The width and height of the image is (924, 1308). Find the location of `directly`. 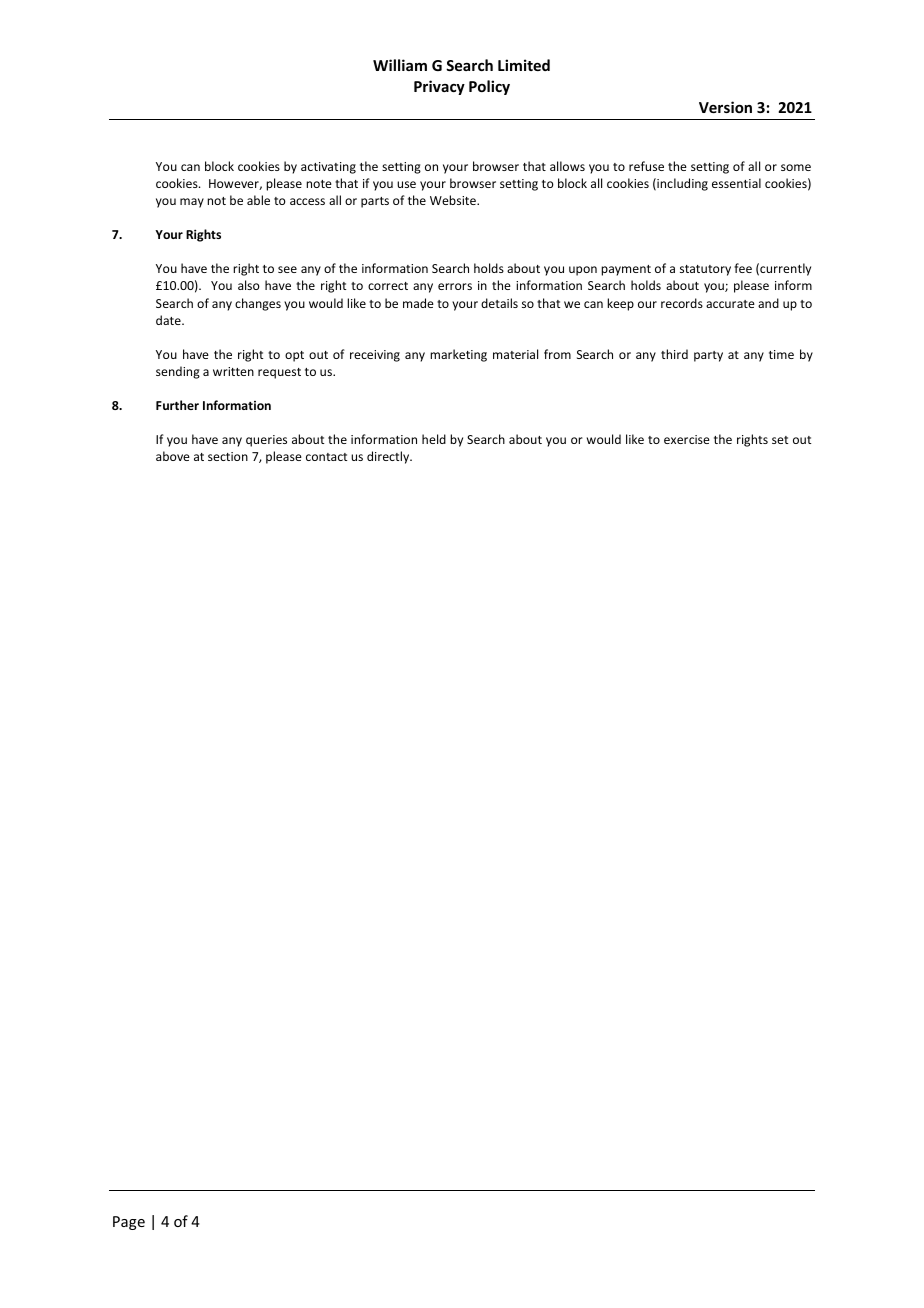

directly is located at coordinates (389, 457).
